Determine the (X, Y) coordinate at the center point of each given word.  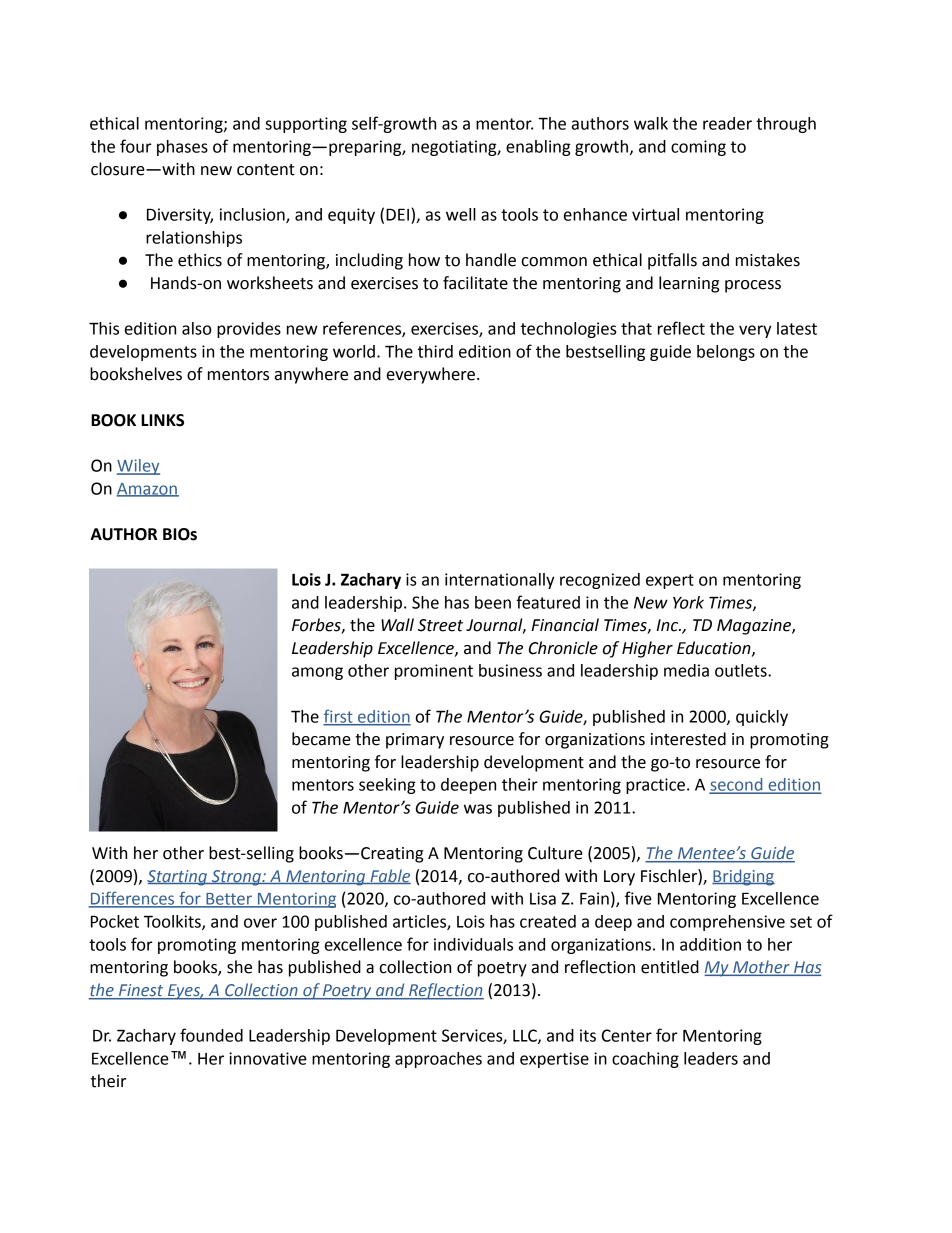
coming (698, 148)
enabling (538, 148)
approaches (438, 1060)
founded (211, 1035)
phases (182, 148)
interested (688, 739)
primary (415, 741)
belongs (726, 353)
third (435, 351)
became (321, 739)
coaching (645, 1060)
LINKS (162, 420)
